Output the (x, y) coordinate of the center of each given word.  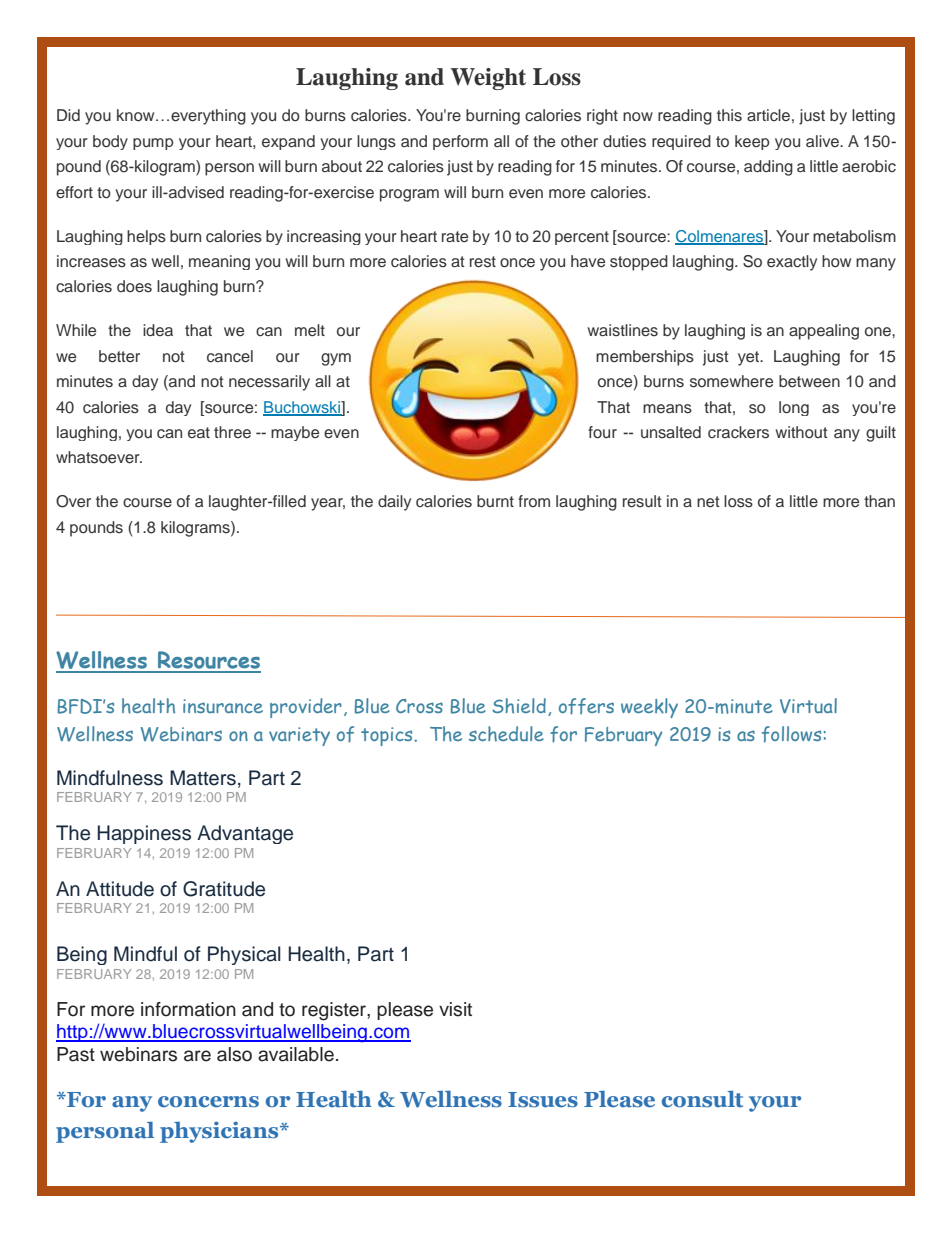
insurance (223, 706)
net (708, 501)
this (729, 115)
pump (153, 144)
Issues (543, 1100)
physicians (220, 1132)
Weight (488, 79)
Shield (519, 706)
